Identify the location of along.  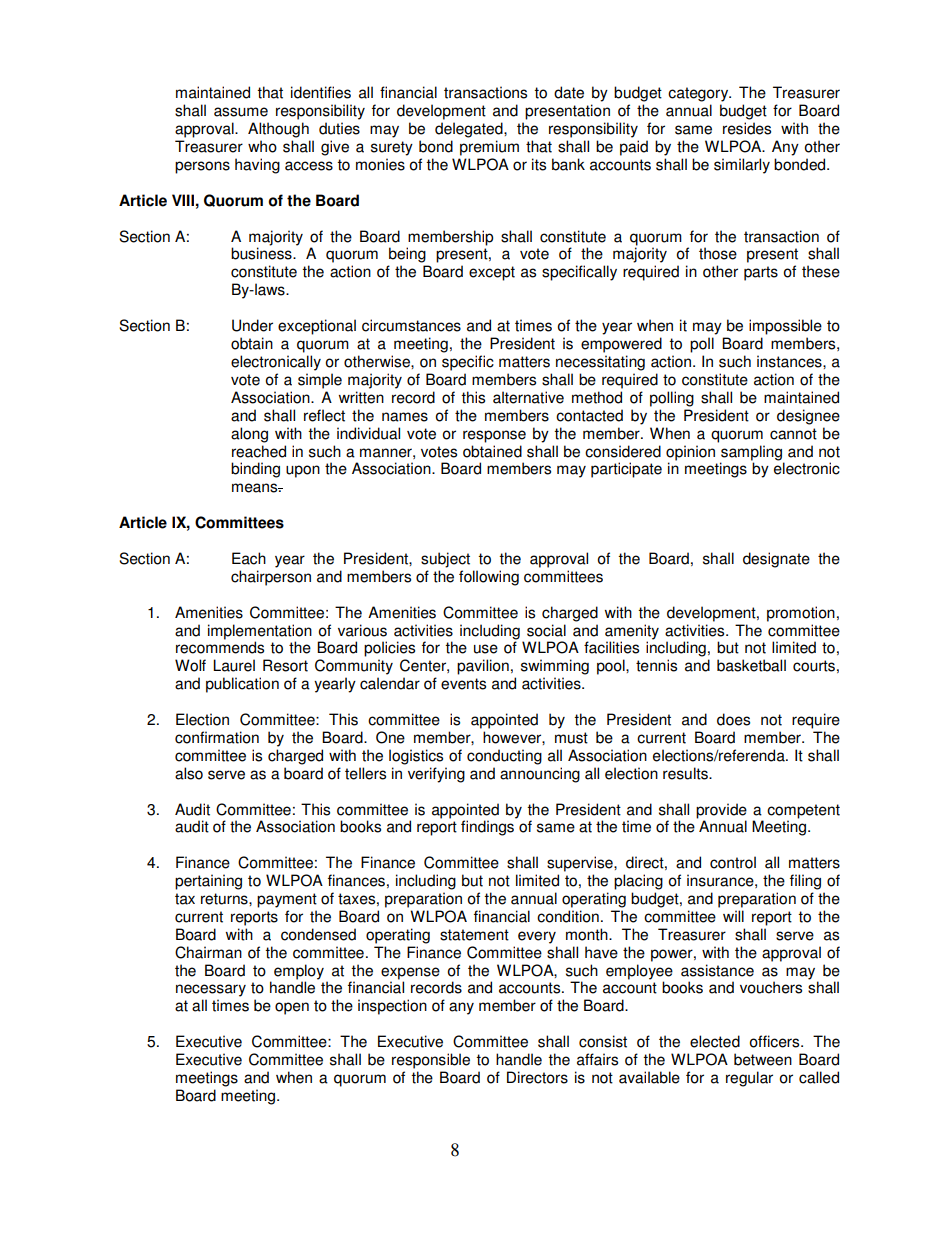
(249, 435).
